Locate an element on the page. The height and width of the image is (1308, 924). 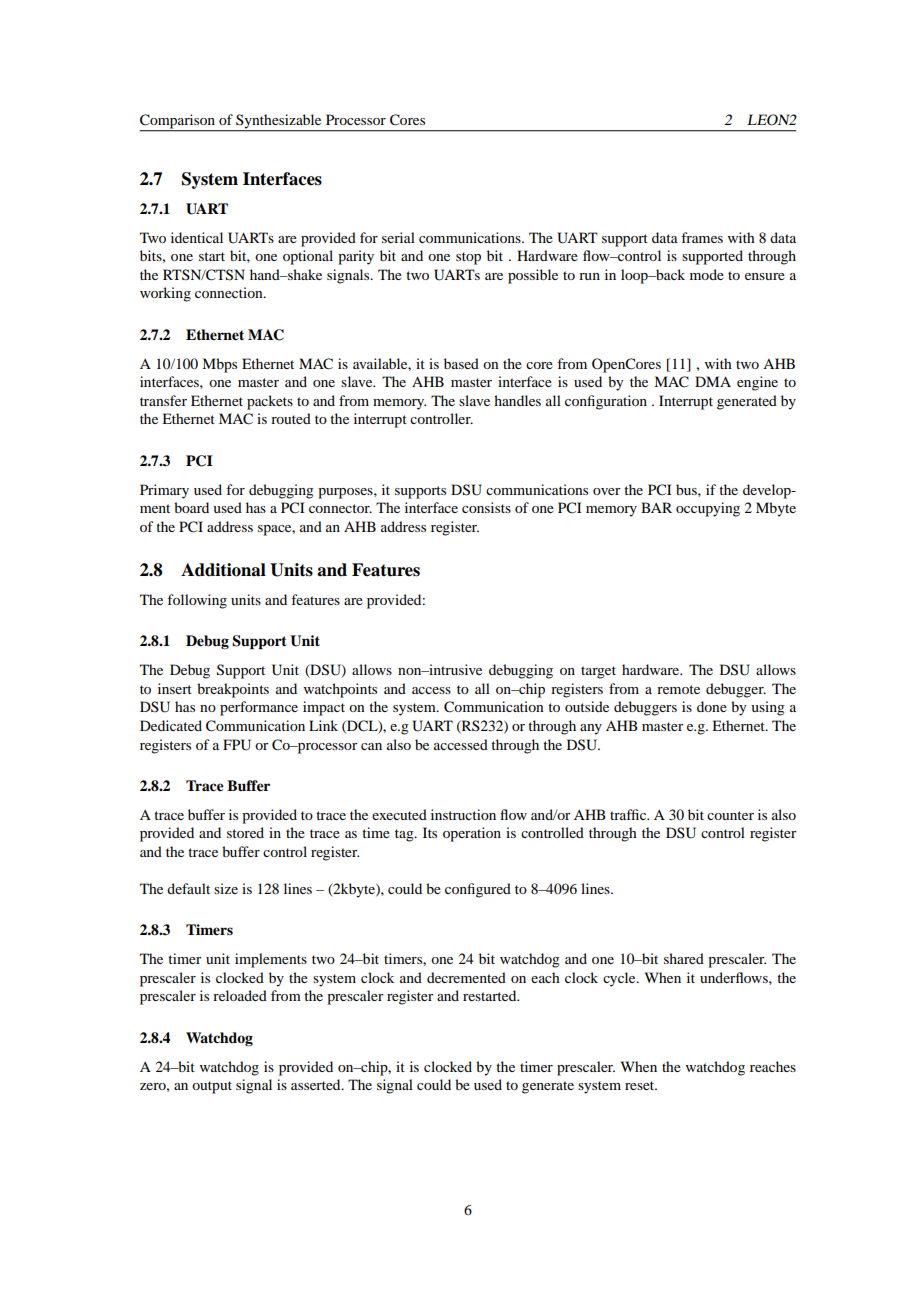
consists is located at coordinates (486, 507).
